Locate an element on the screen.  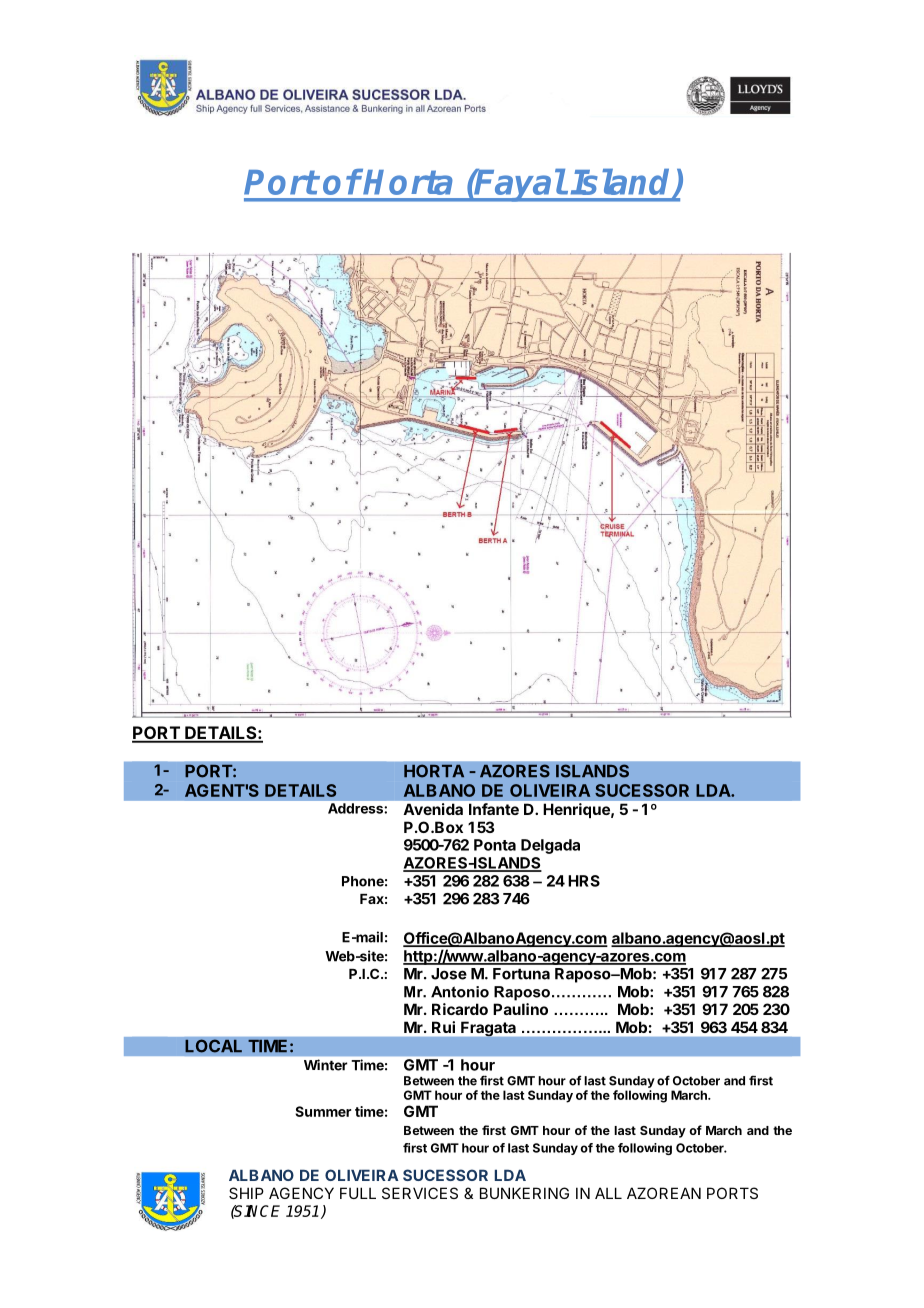
LOCAL is located at coordinates (213, 1046).
